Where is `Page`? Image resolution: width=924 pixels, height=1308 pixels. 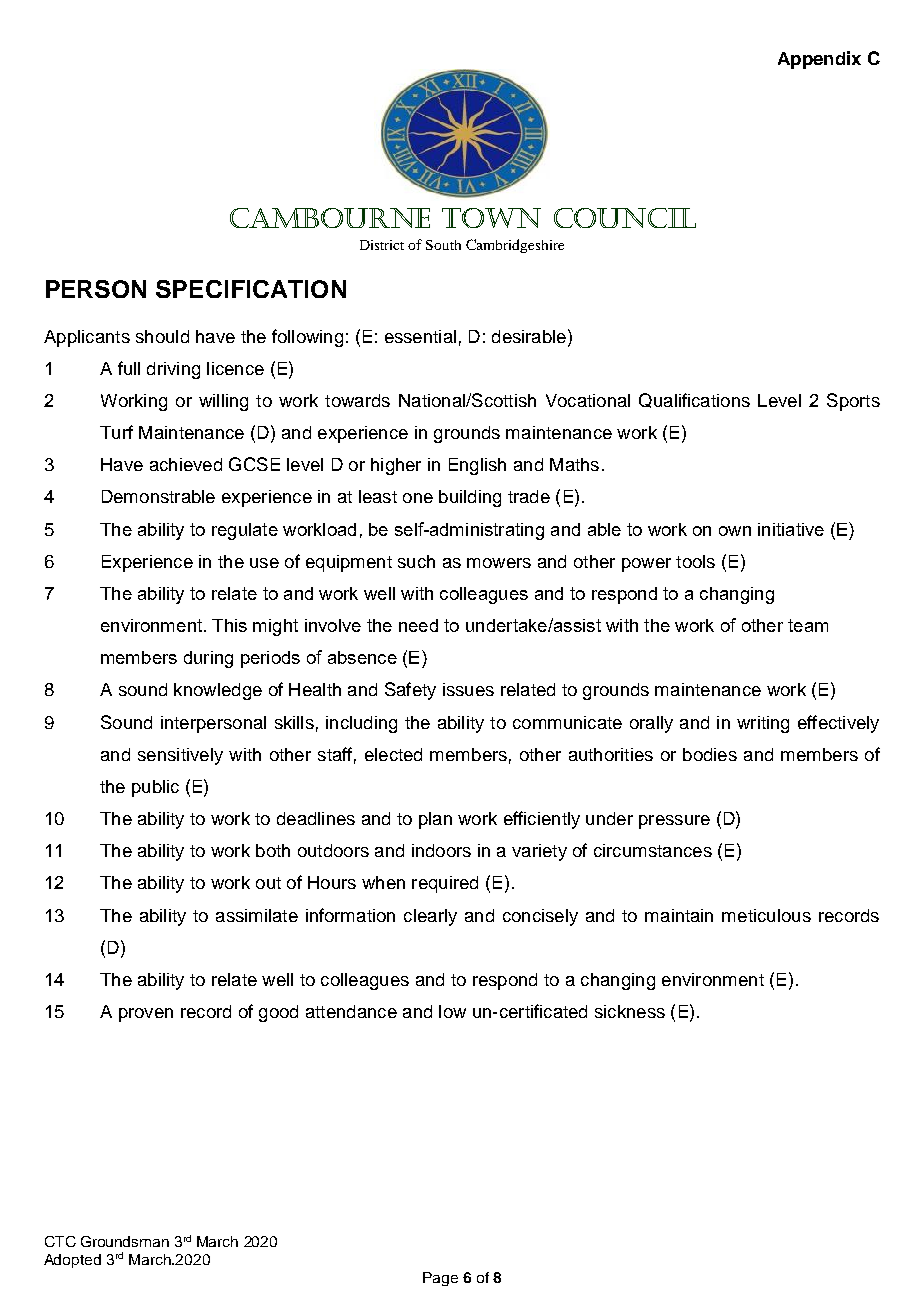
Page is located at coordinates (440, 1279).
